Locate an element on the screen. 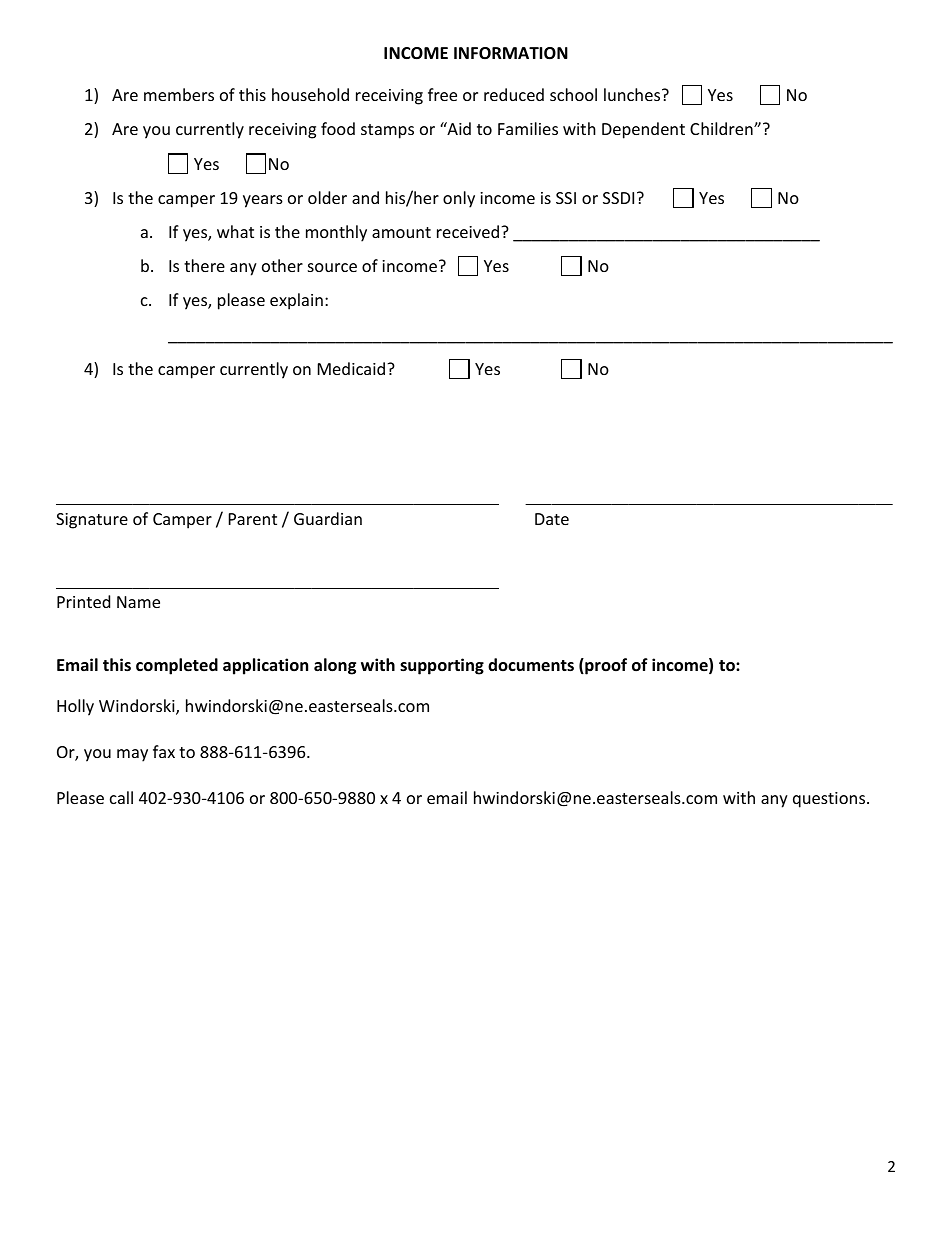 Image resolution: width=952 pixels, height=1233 pixels. SSDI is located at coordinates (618, 198).
